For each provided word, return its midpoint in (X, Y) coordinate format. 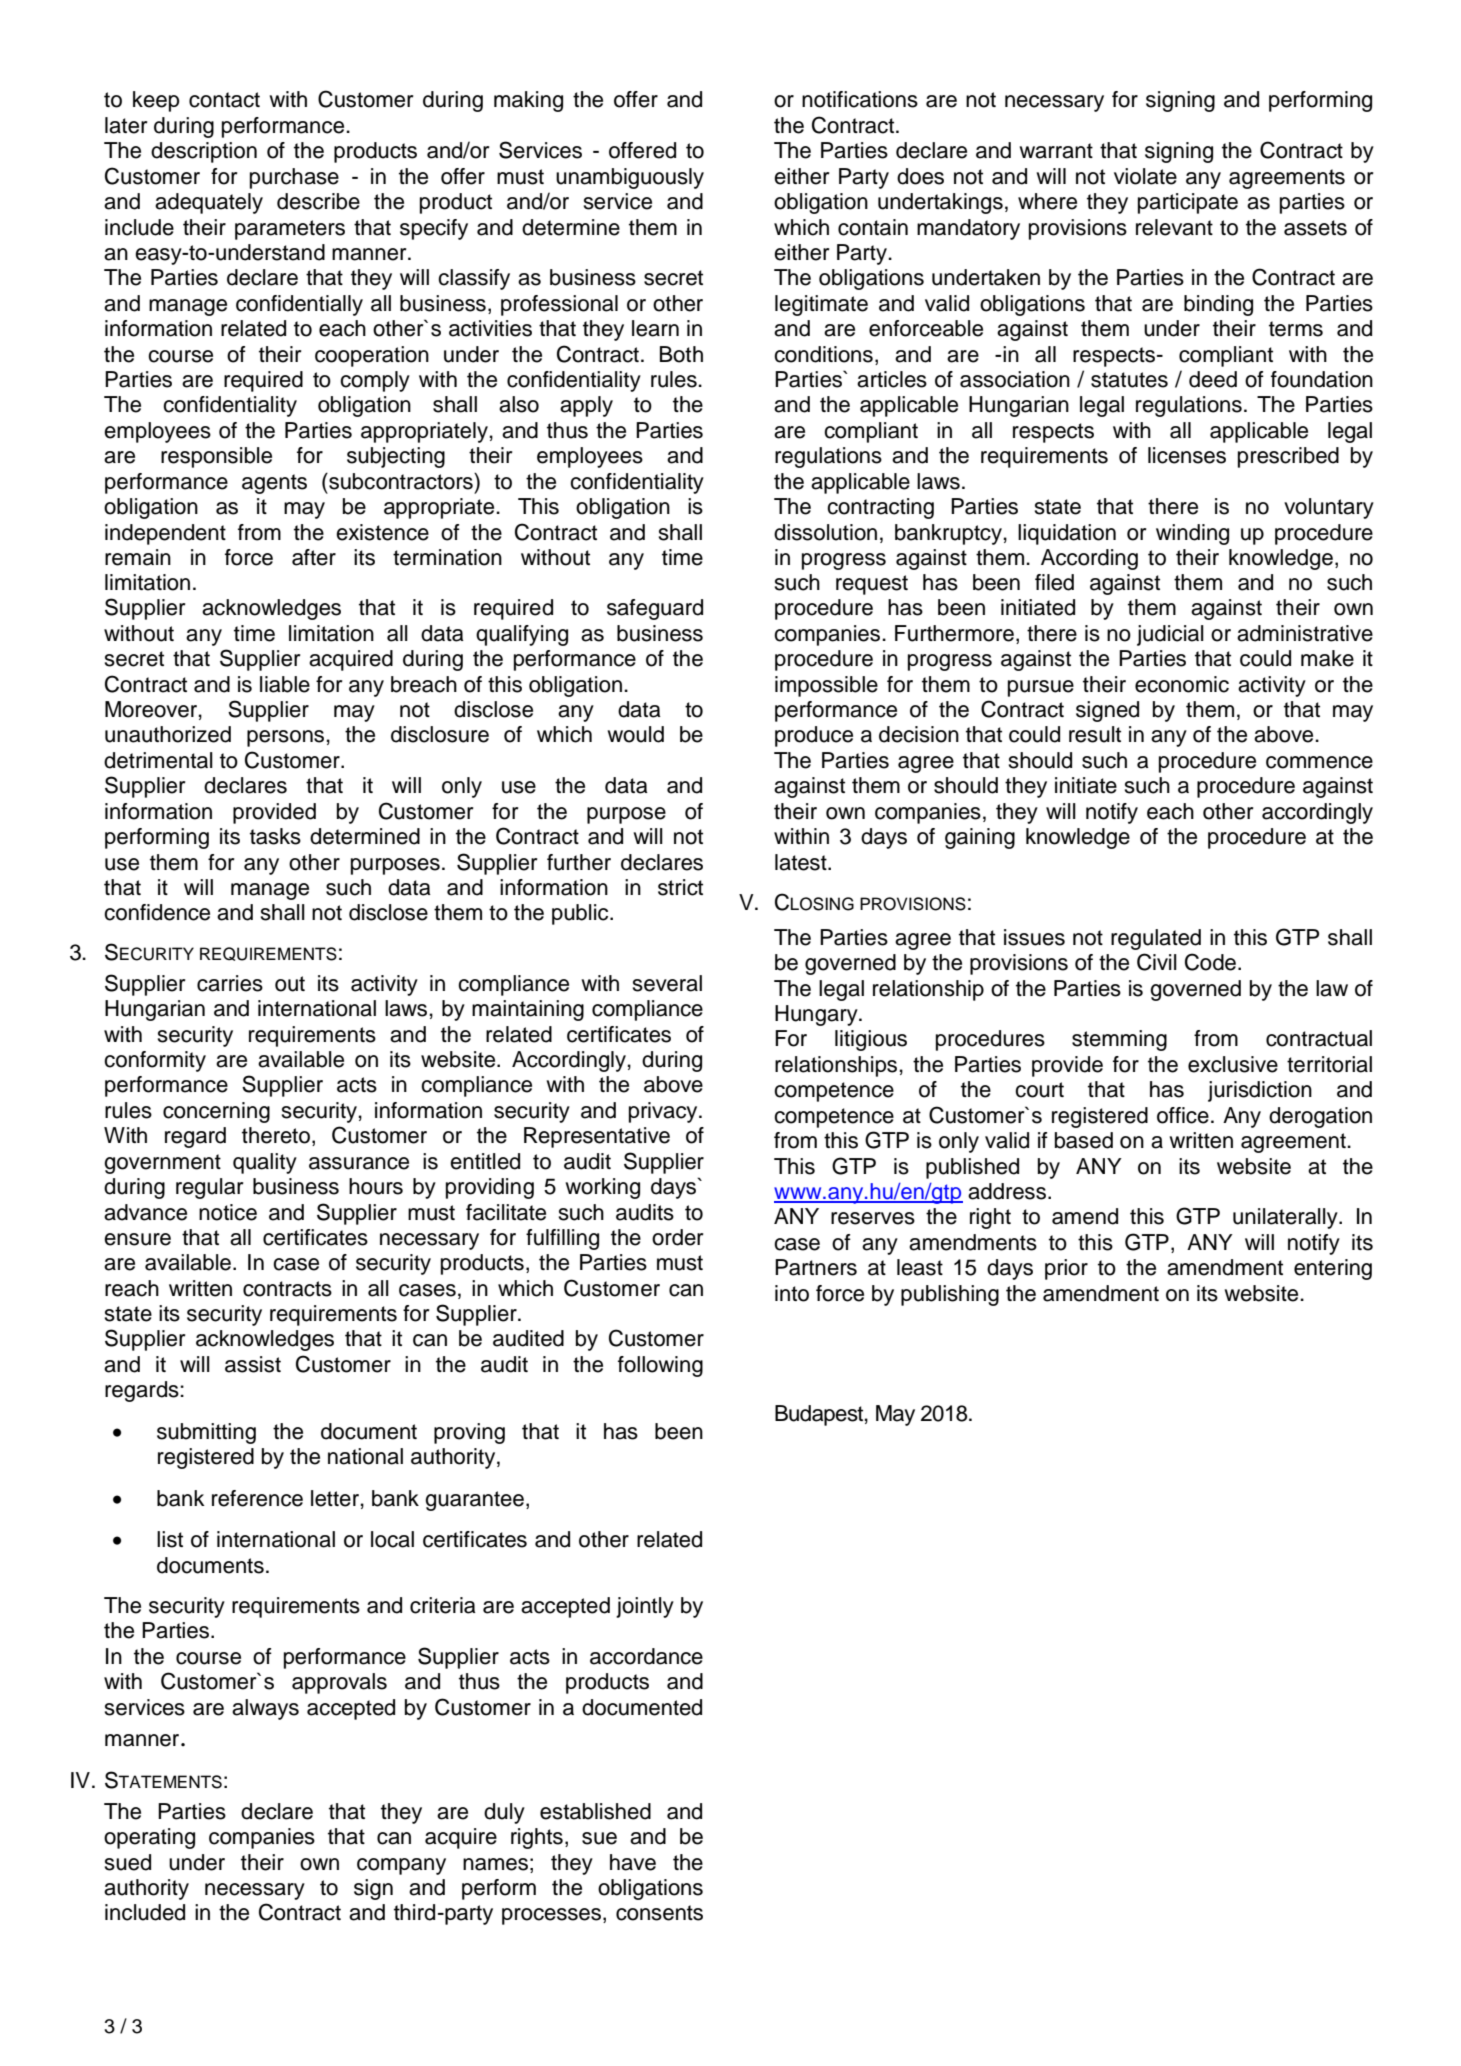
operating (149, 1838)
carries (230, 983)
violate (1145, 176)
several (667, 983)
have (633, 1862)
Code (1210, 962)
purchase (294, 178)
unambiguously (630, 178)
